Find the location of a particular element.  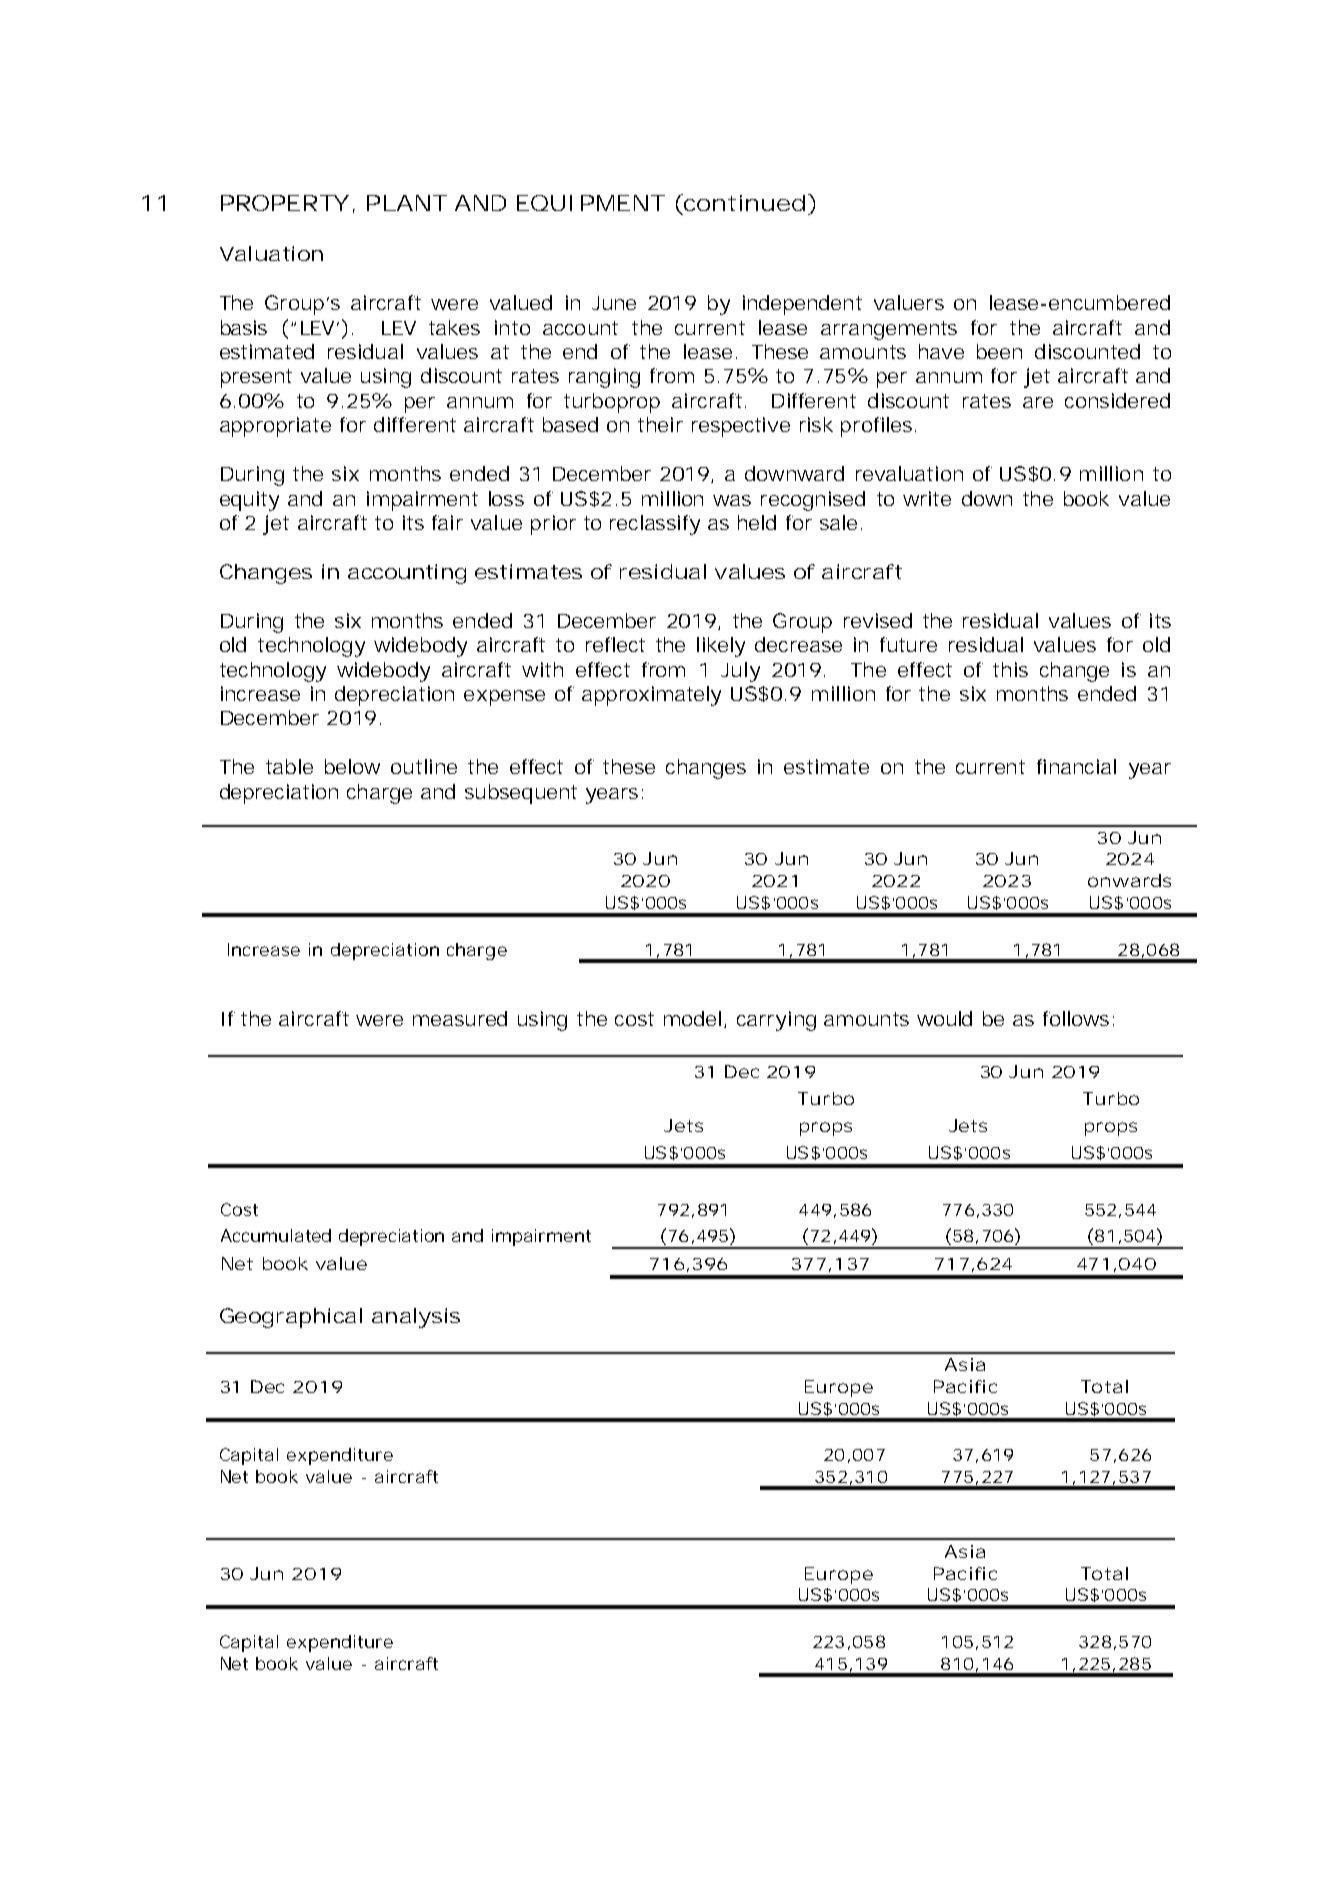

financial is located at coordinates (1076, 766).
